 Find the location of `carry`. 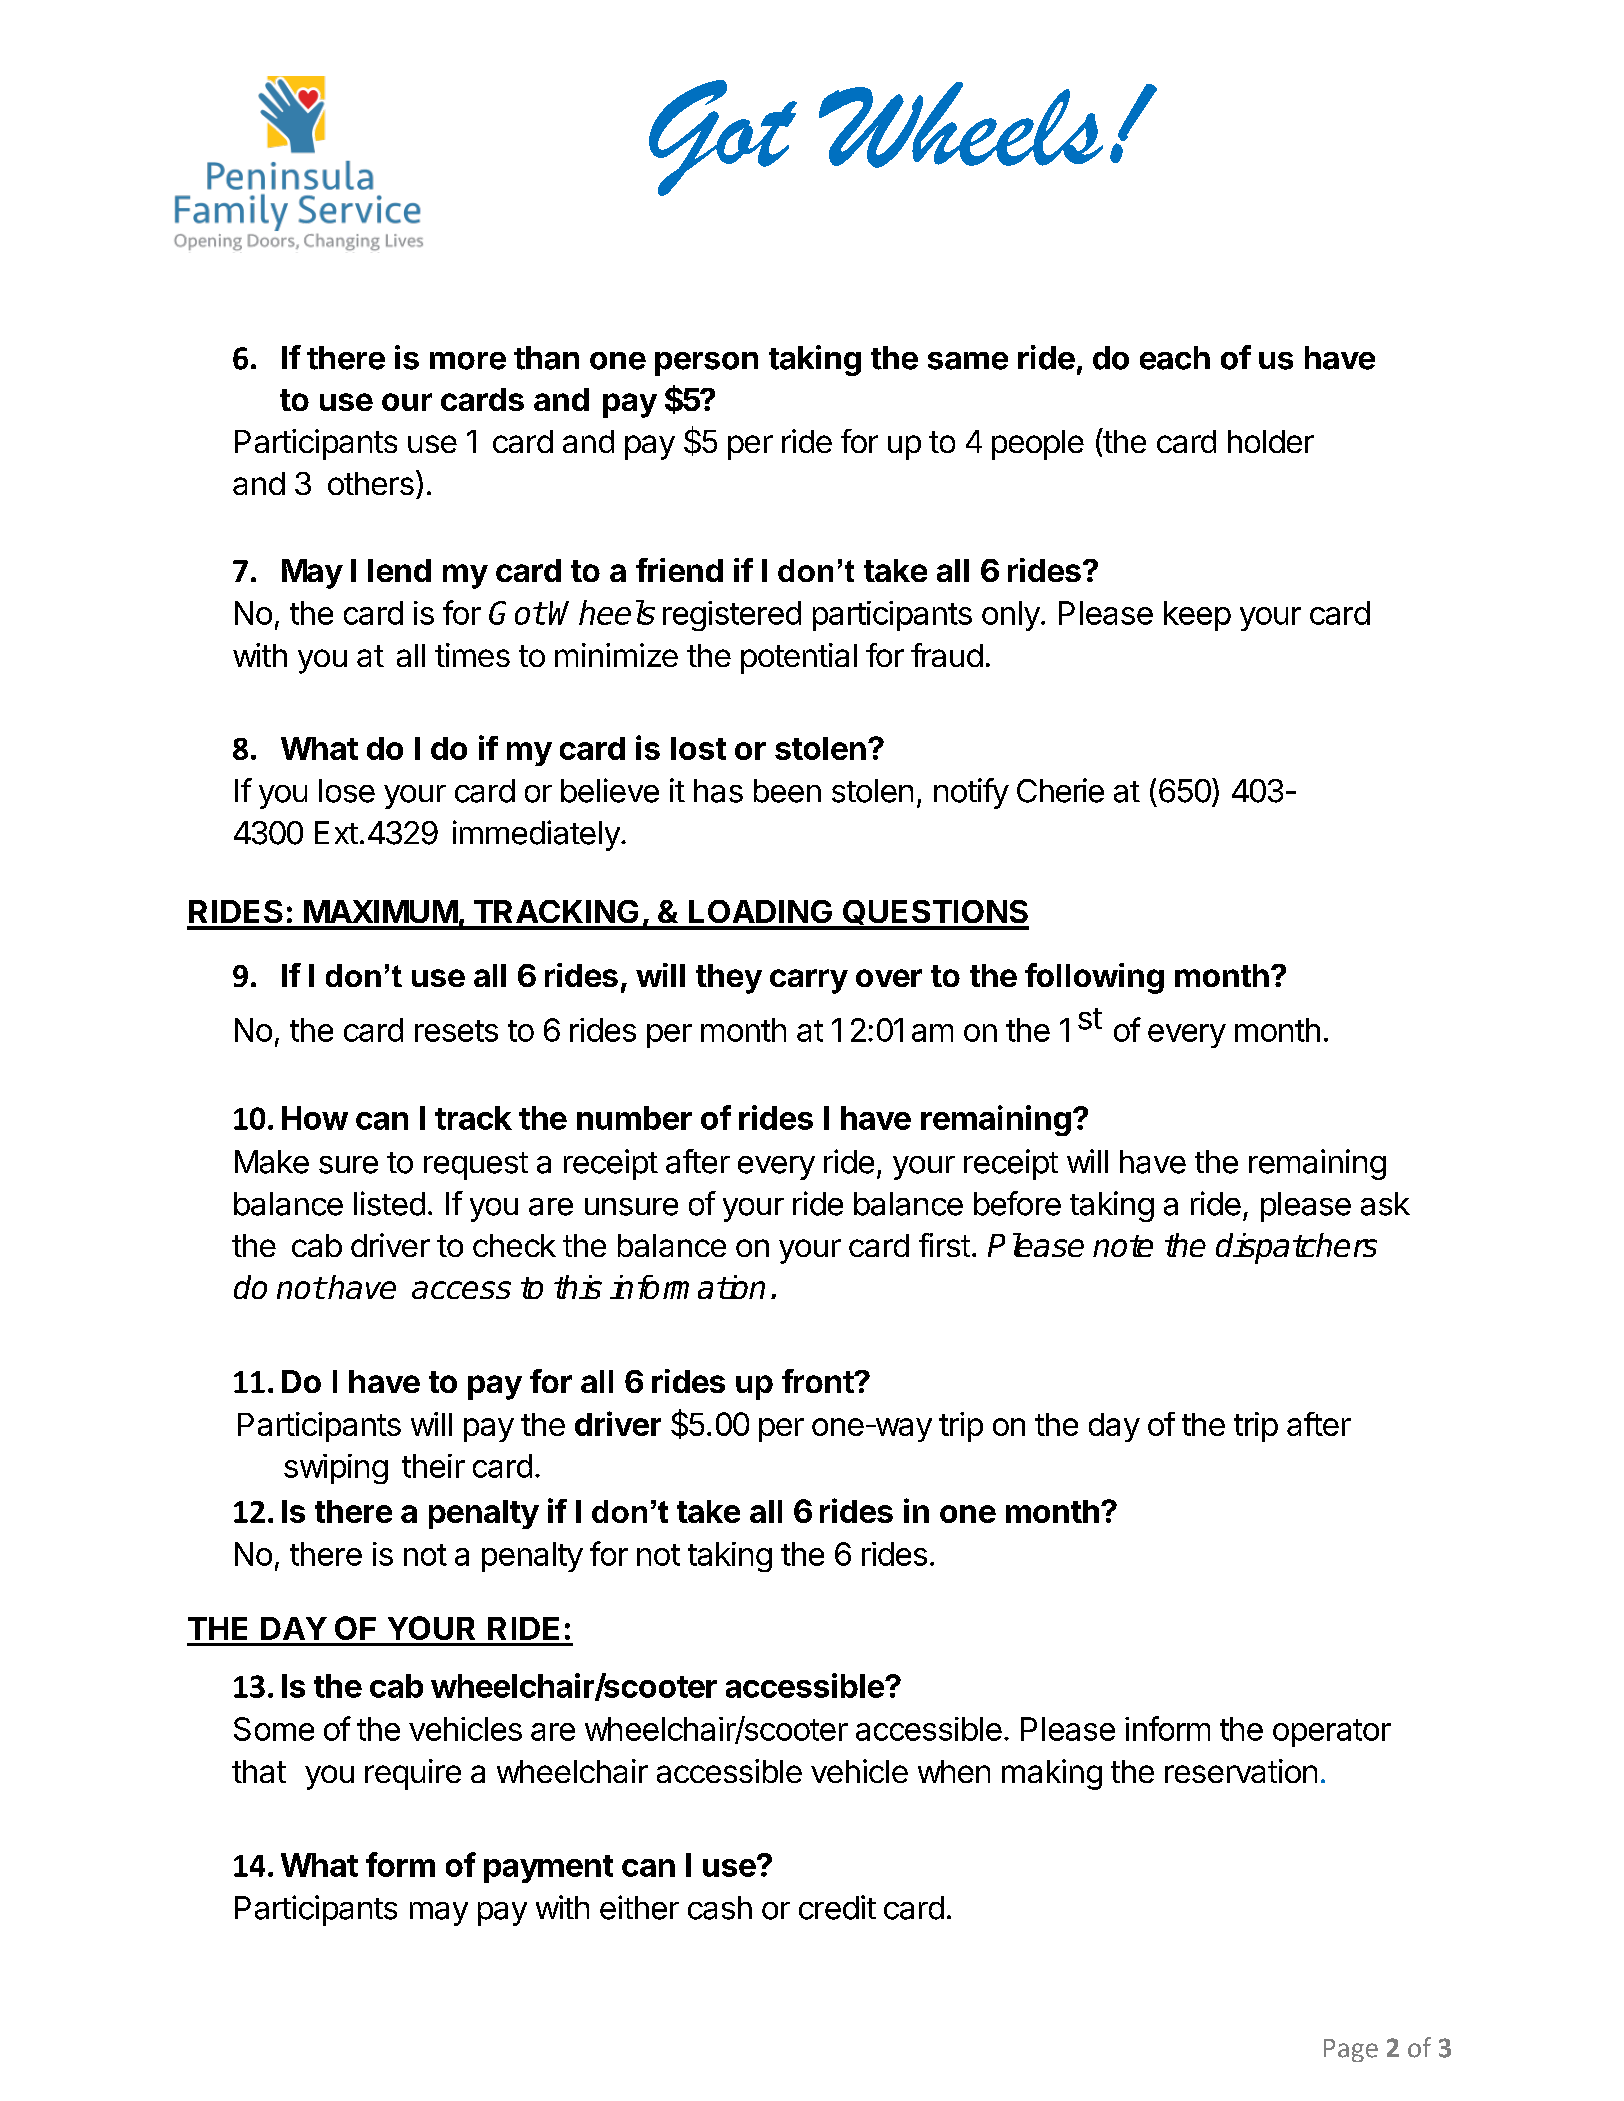

carry is located at coordinates (809, 981).
